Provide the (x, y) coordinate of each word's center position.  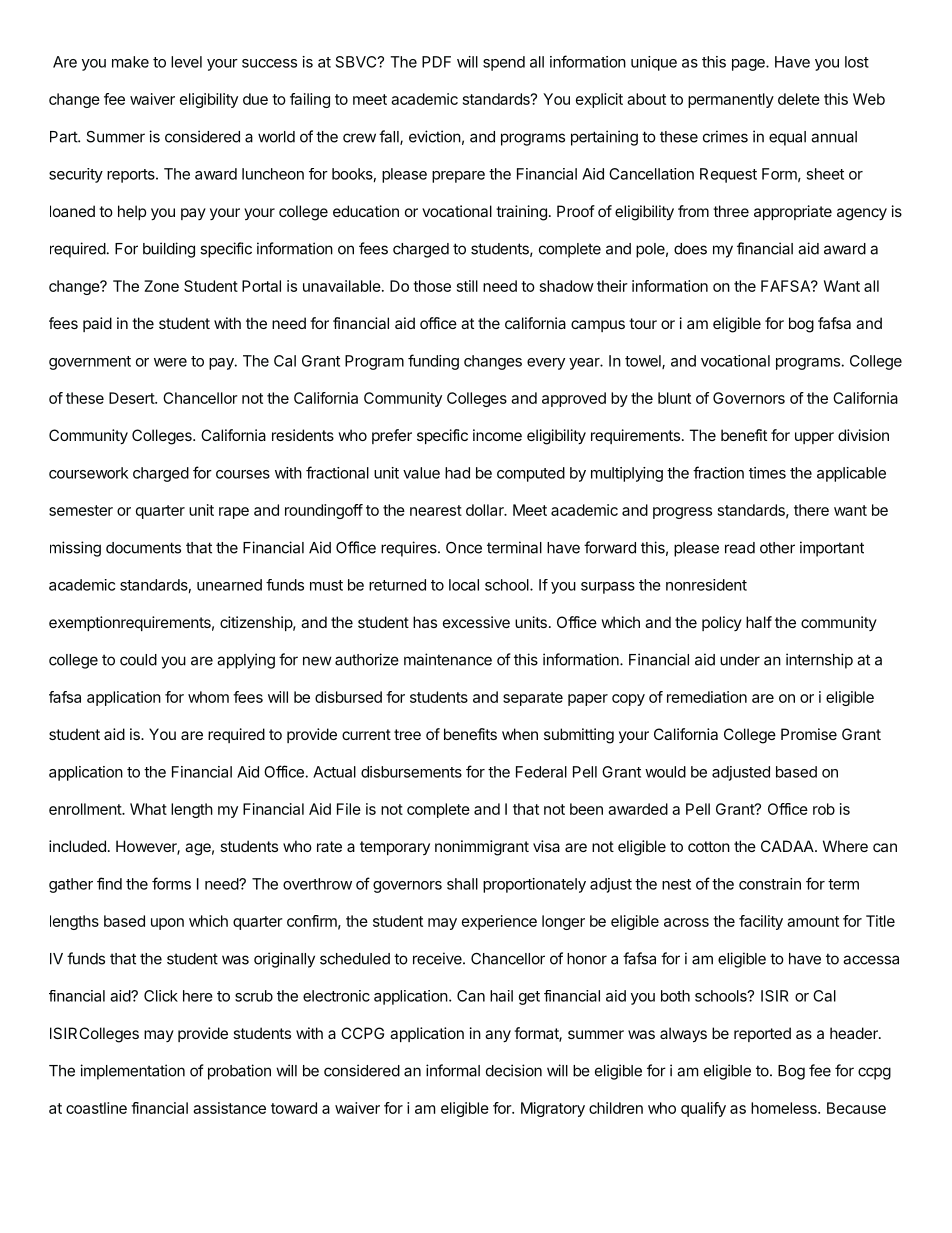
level (186, 62)
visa (546, 846)
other (777, 548)
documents (143, 548)
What (148, 809)
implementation (132, 1072)
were (170, 362)
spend (504, 63)
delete (799, 99)
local (464, 585)
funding (433, 362)
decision (514, 1070)
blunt (674, 398)
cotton (709, 846)
